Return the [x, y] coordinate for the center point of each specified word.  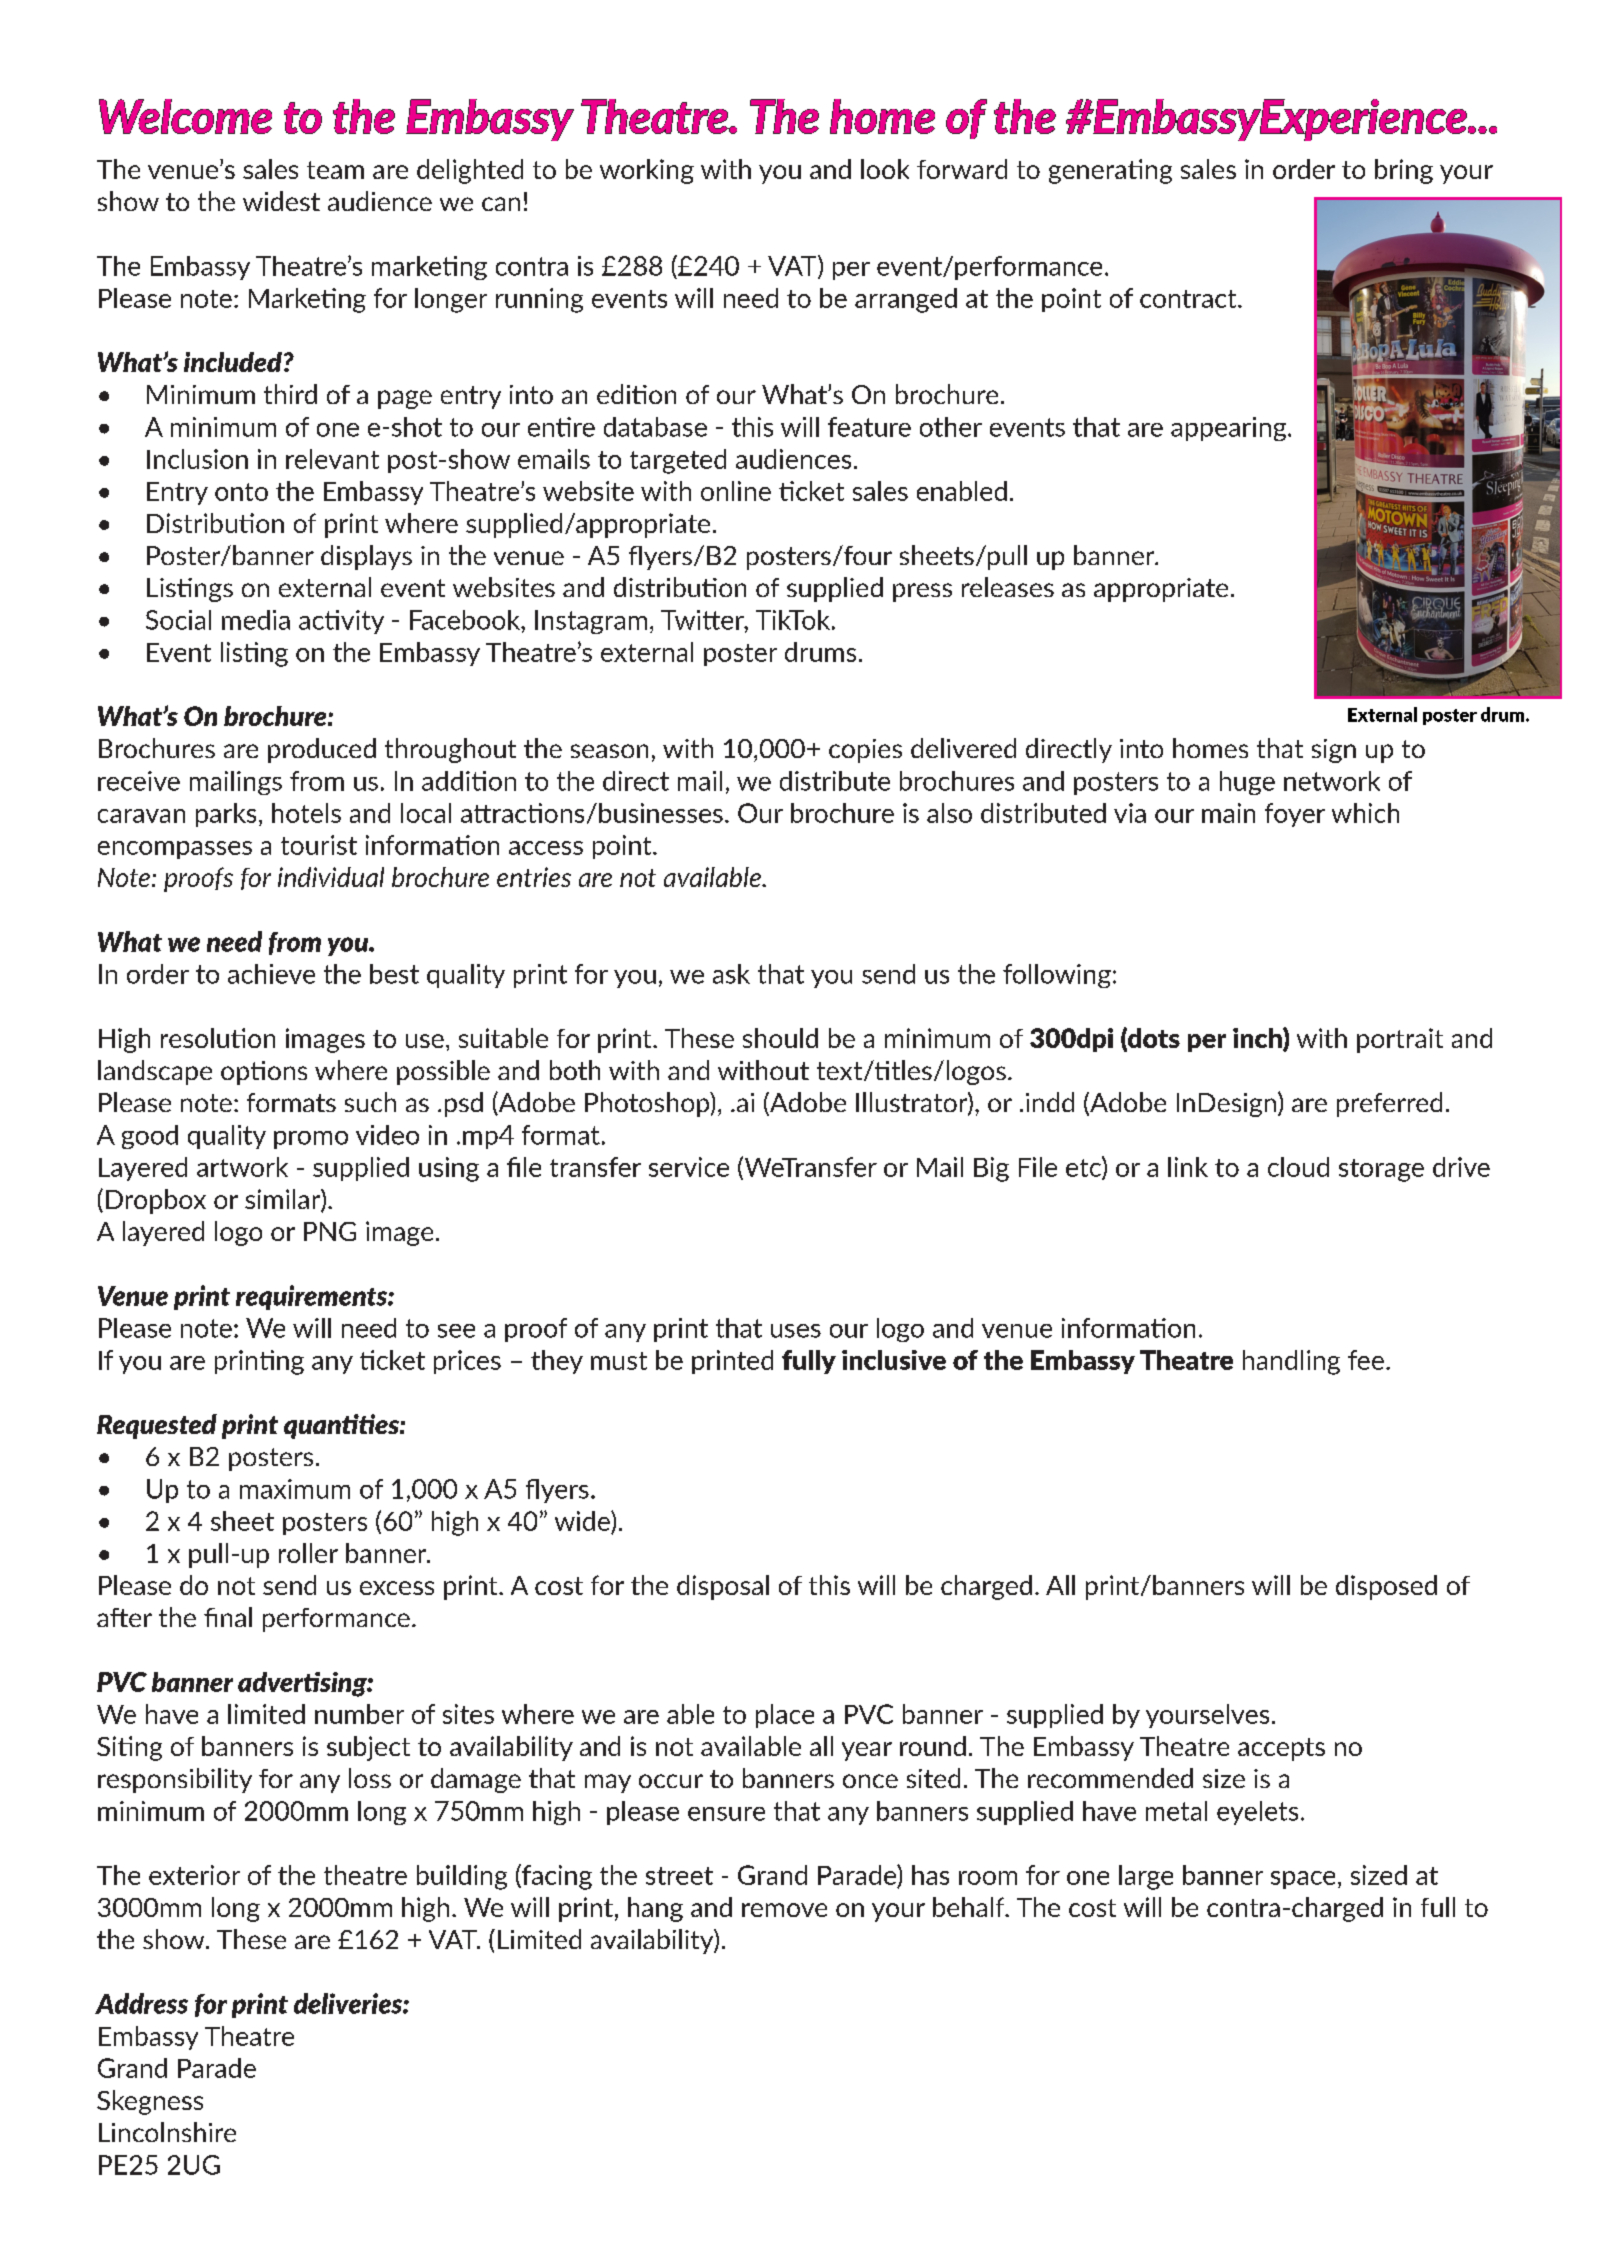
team [335, 170]
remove [784, 1910]
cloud [1298, 1167]
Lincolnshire [167, 2132]
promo [311, 1140]
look [885, 169]
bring [1404, 171]
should [780, 1038]
